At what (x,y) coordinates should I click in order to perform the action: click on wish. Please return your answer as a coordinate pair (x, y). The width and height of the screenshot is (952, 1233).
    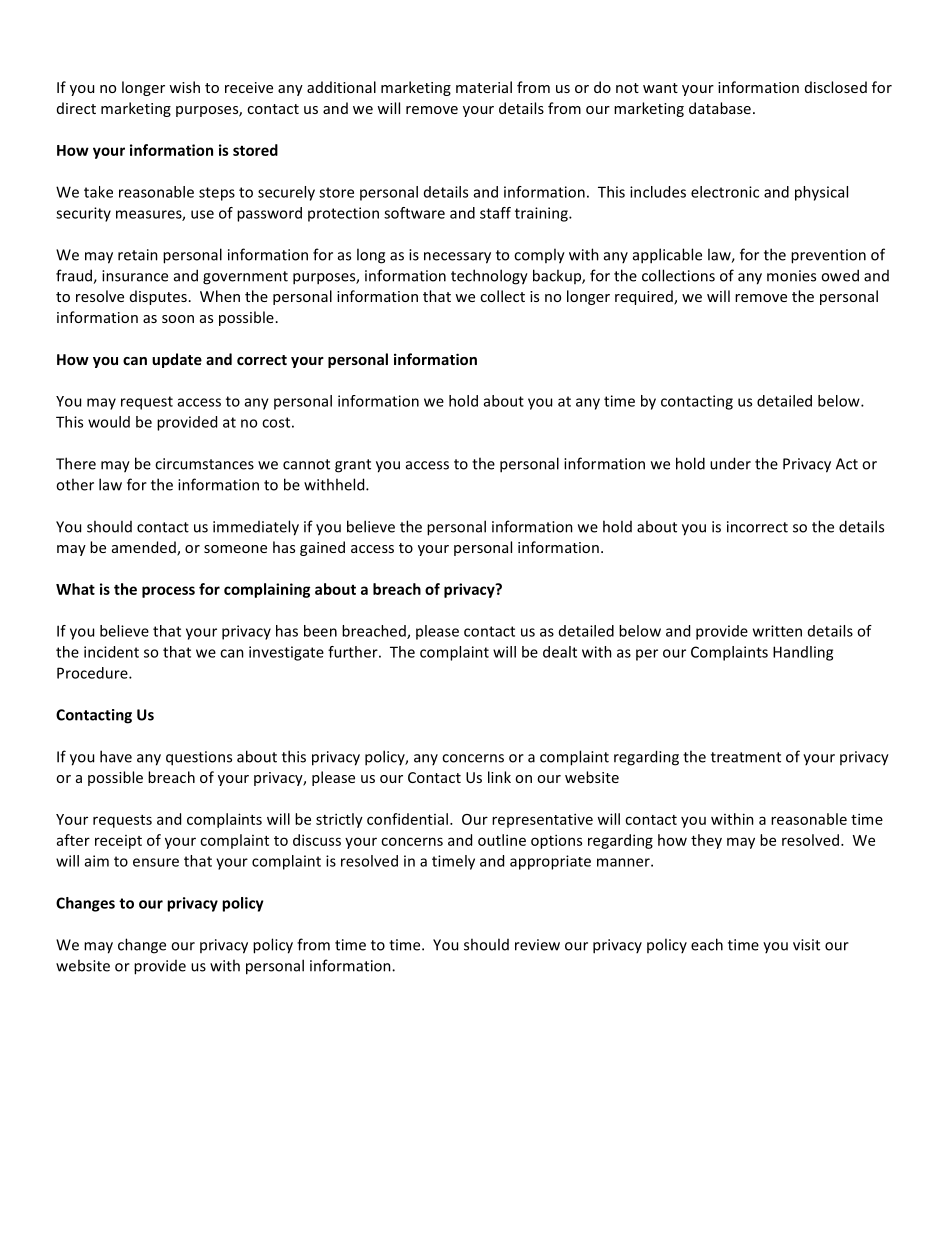
    Looking at the image, I should click on (184, 87).
